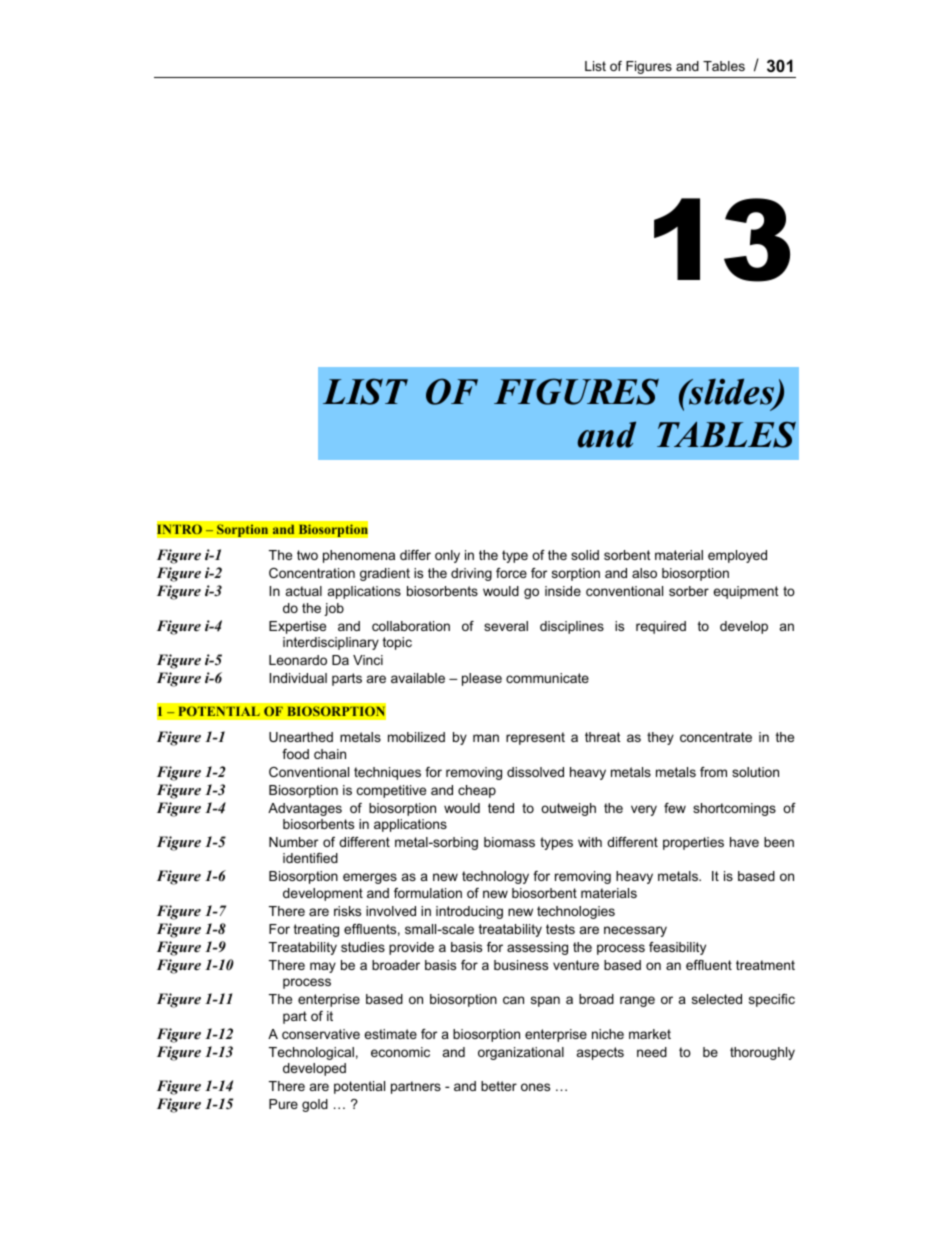  What do you see at coordinates (513, 1000) in the document?
I see `can` at bounding box center [513, 1000].
